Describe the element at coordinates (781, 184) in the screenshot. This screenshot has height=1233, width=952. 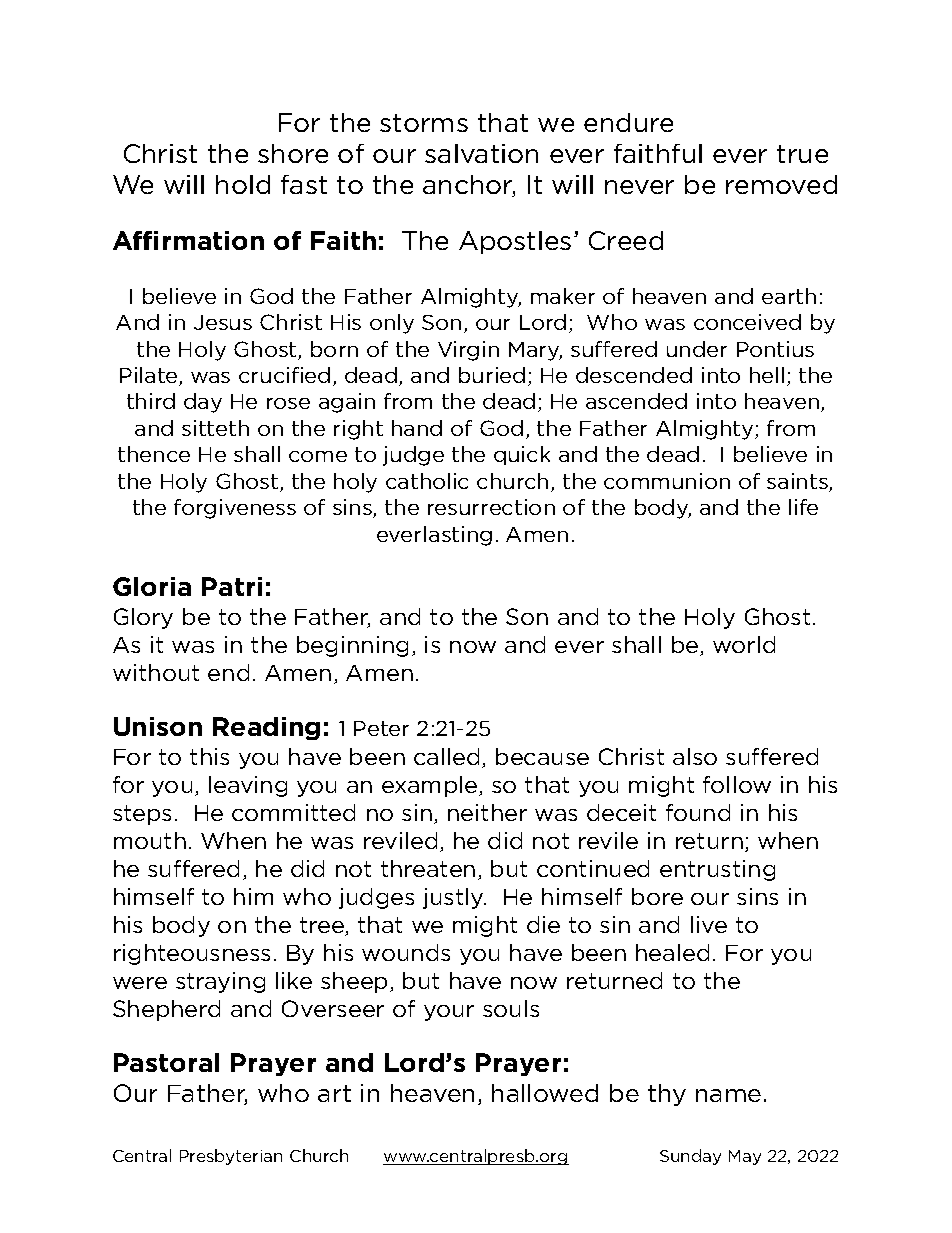
I see `removed` at that location.
